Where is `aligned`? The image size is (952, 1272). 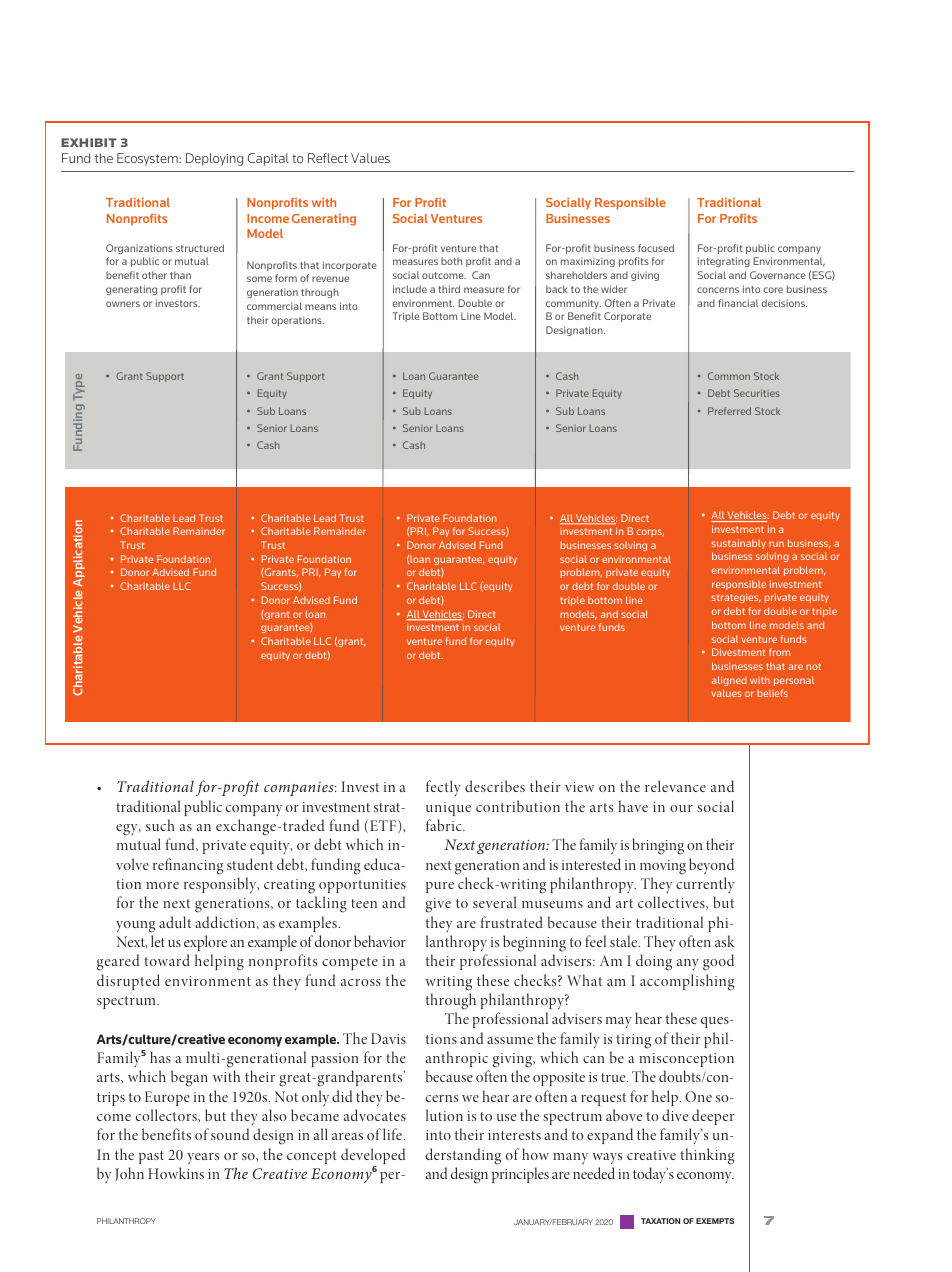 aligned is located at coordinates (729, 681).
